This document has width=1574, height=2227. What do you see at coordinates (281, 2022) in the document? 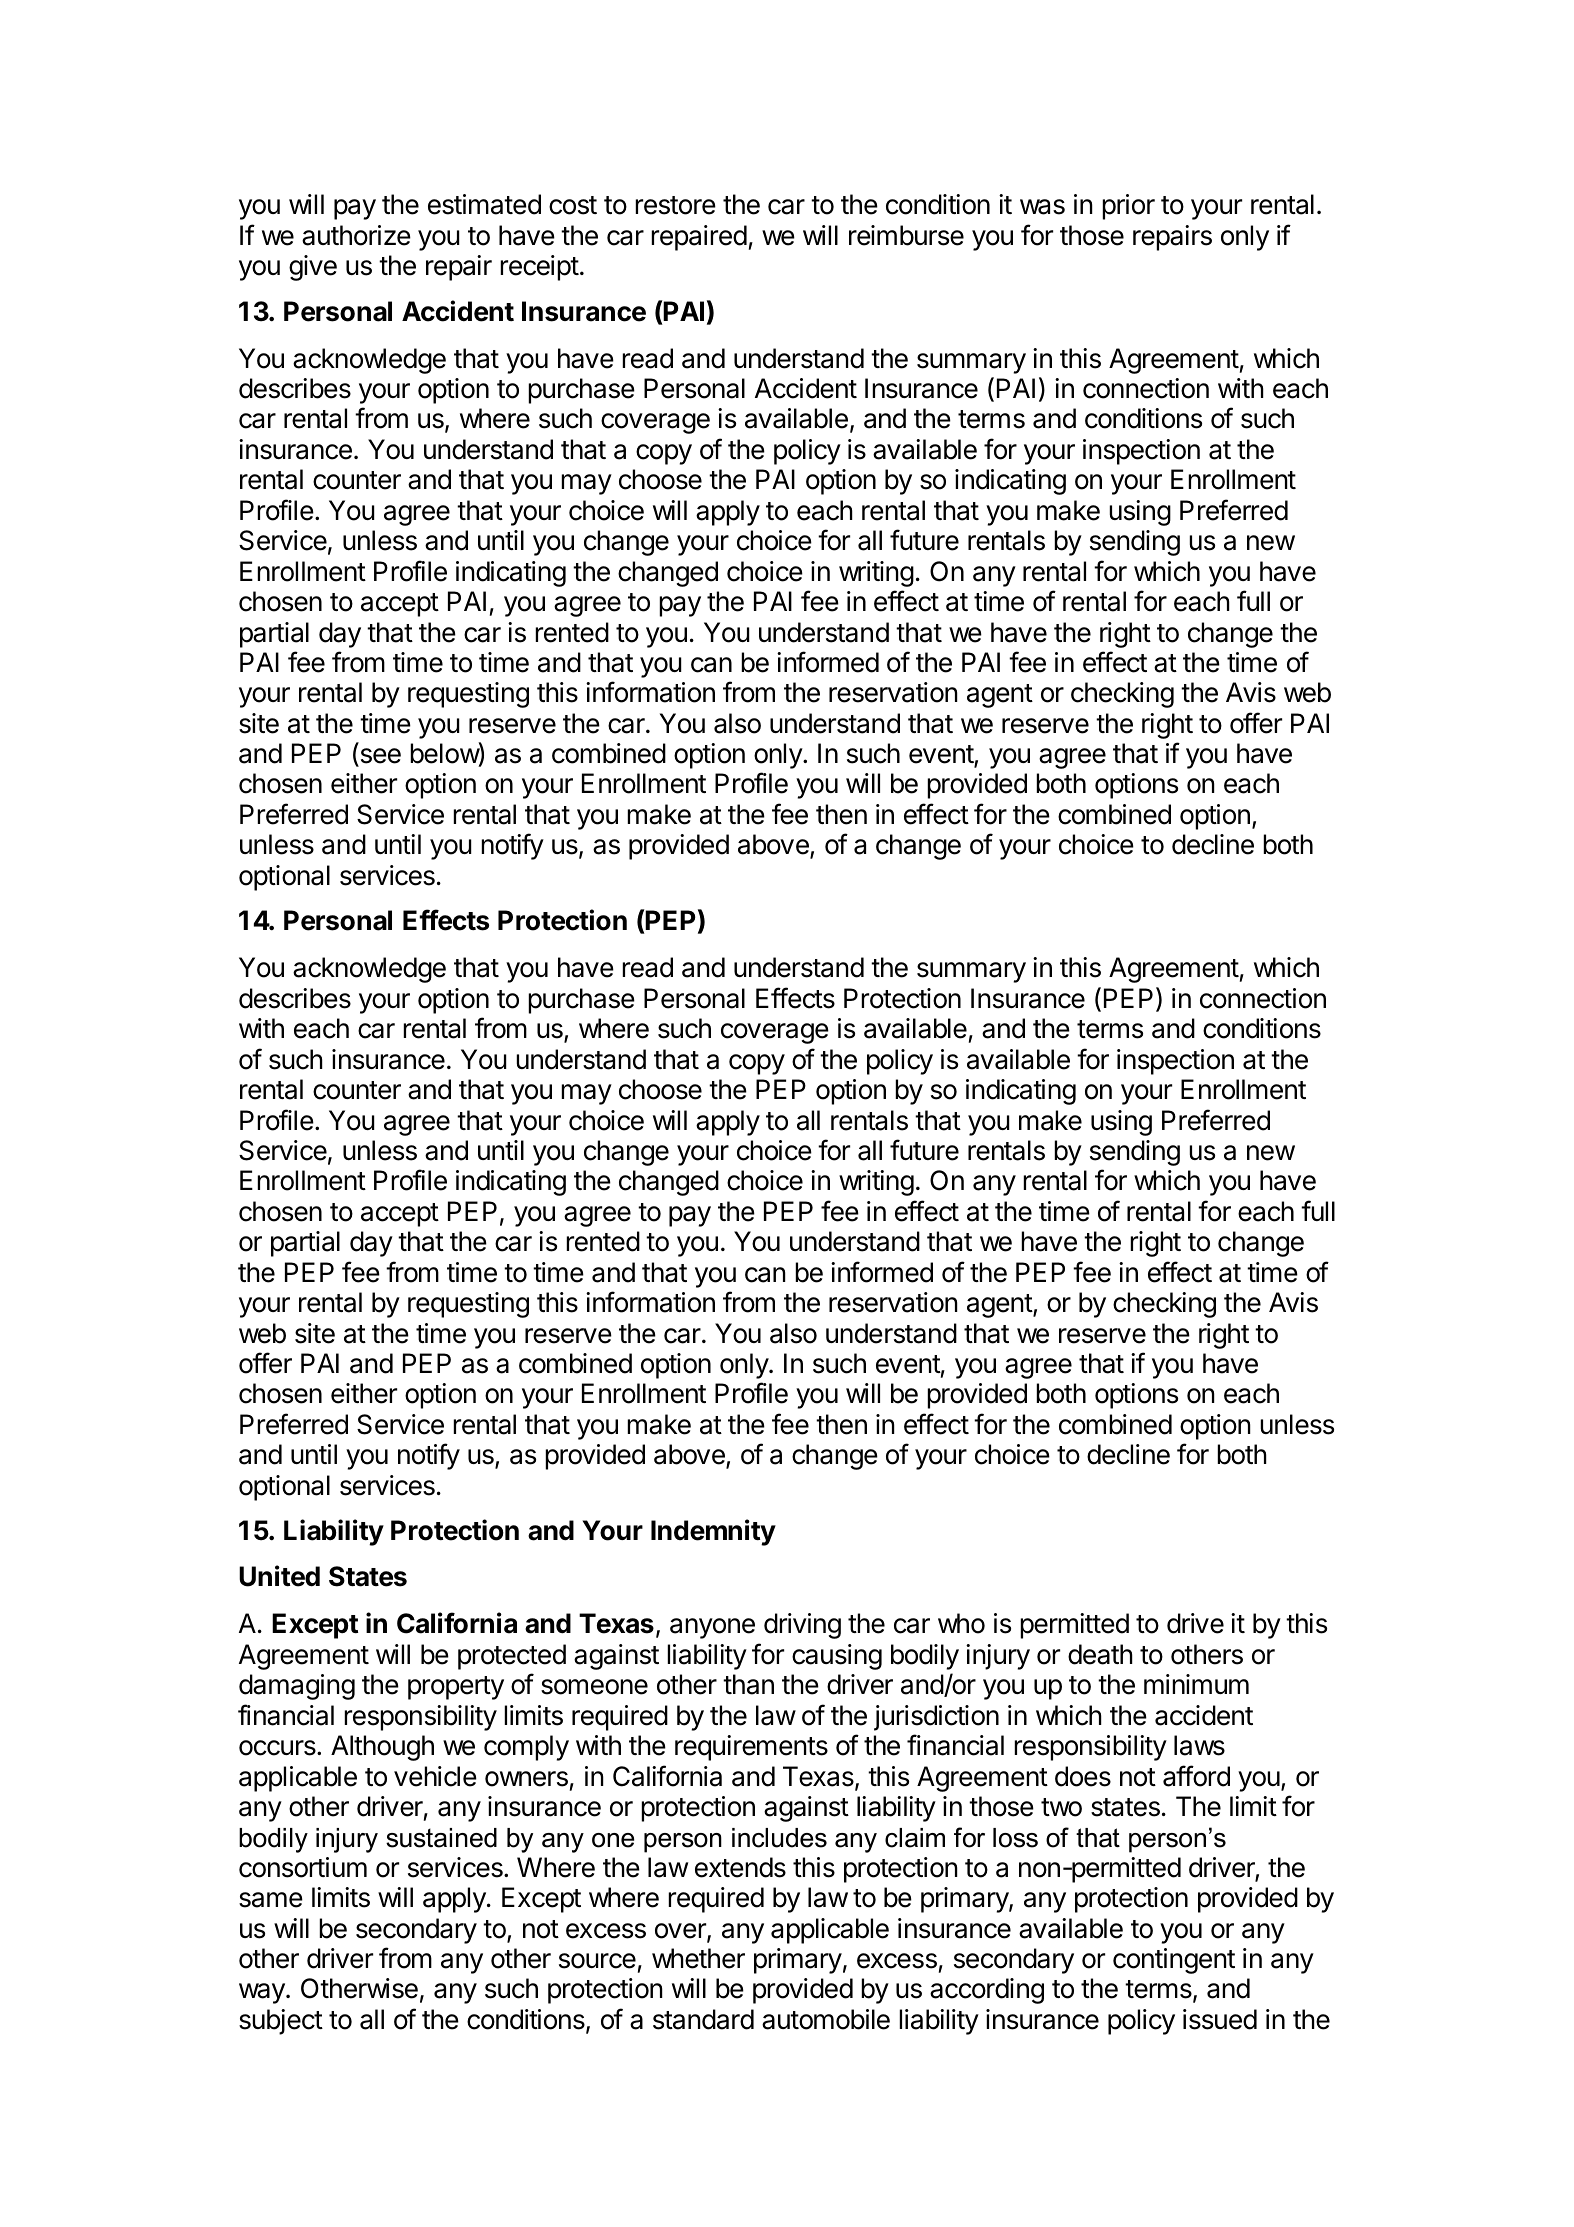
I see `subject` at bounding box center [281, 2022].
